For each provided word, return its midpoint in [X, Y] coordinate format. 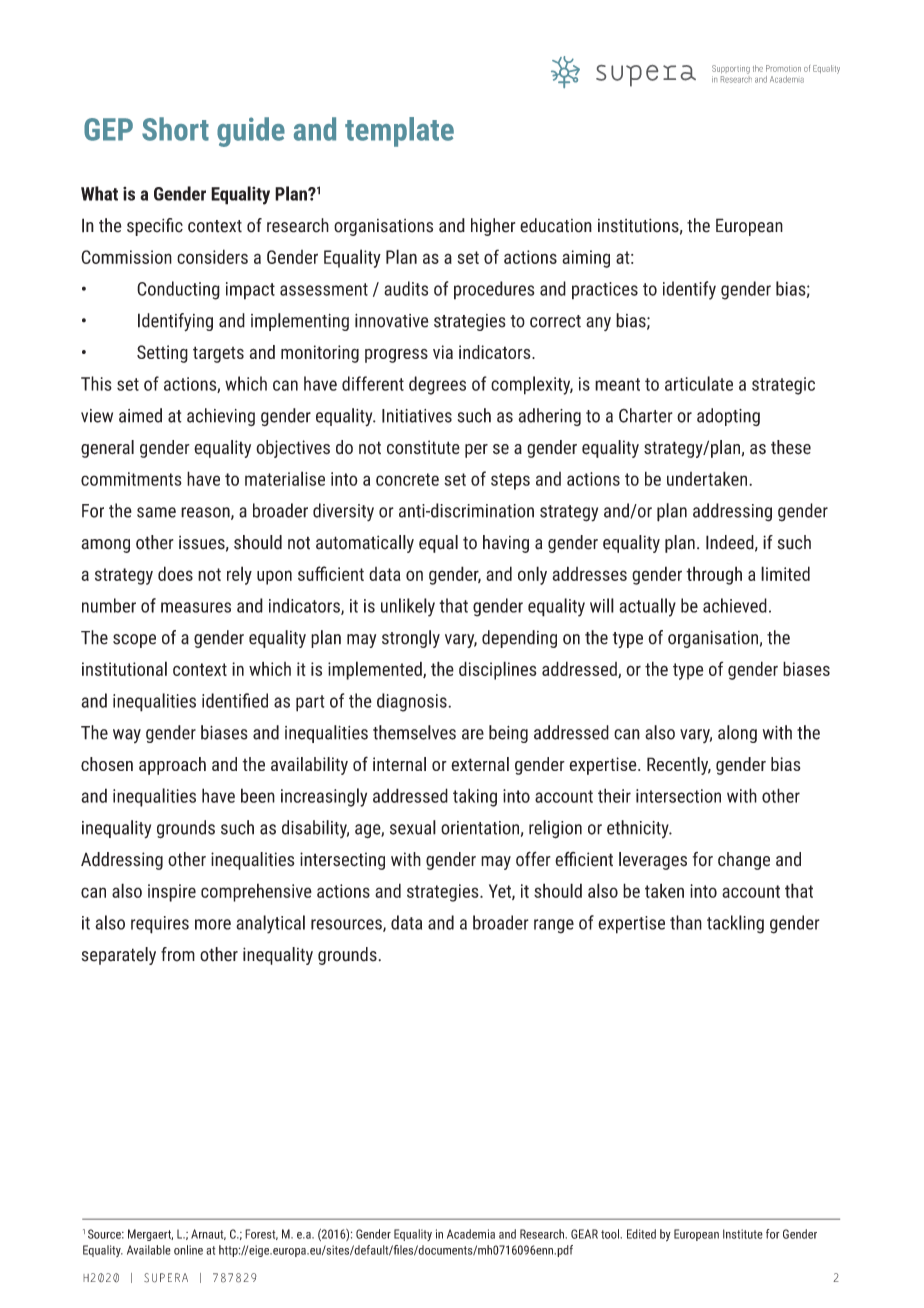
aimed [140, 415]
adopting [728, 417]
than [686, 922]
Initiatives [417, 416]
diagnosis [413, 702]
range [554, 926]
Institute [743, 1234]
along [737, 734]
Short [175, 129]
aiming [586, 259]
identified [235, 700]
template [399, 132]
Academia [471, 1234]
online [188, 1250]
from [178, 954]
